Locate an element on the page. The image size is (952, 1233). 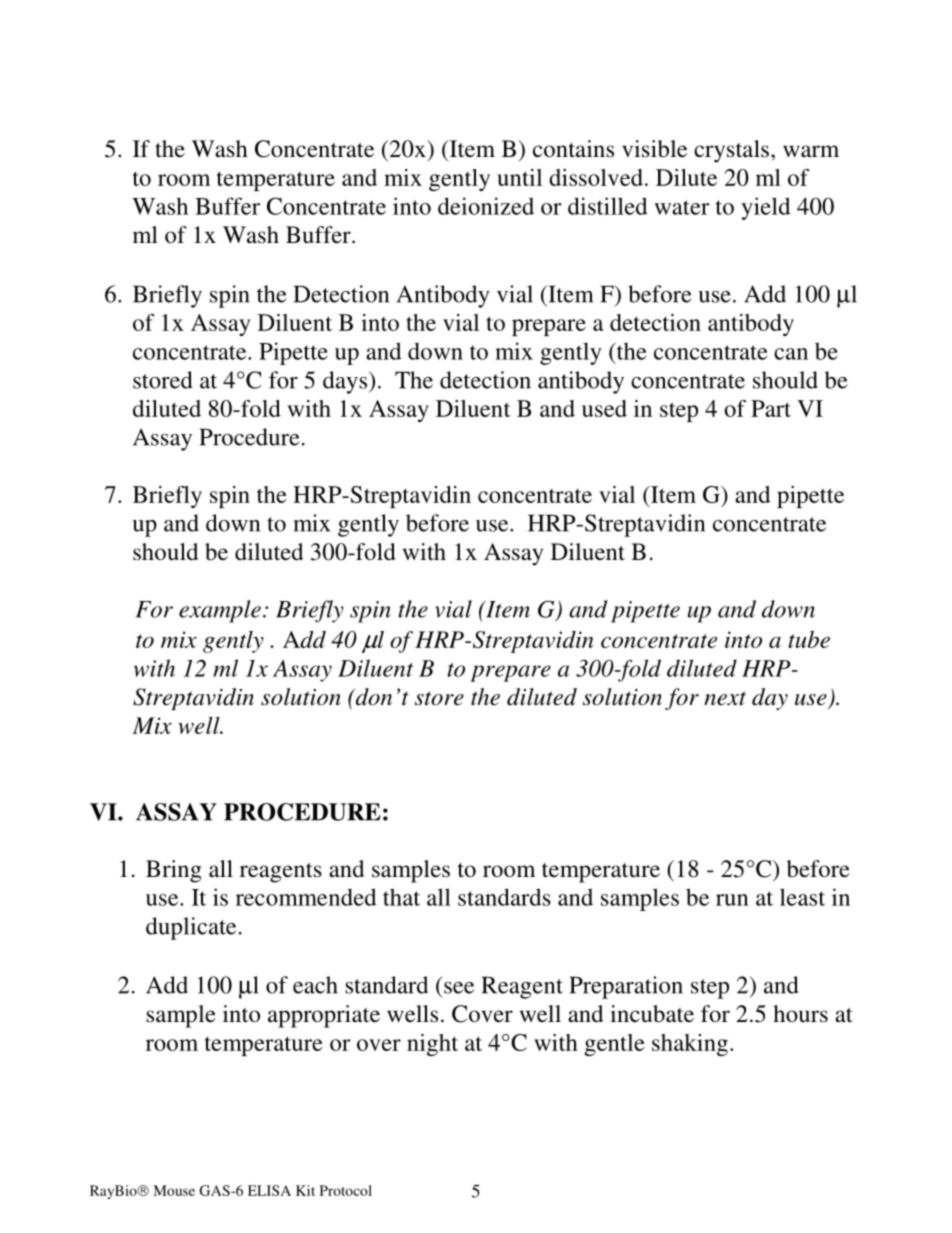
Part is located at coordinates (771, 408).
